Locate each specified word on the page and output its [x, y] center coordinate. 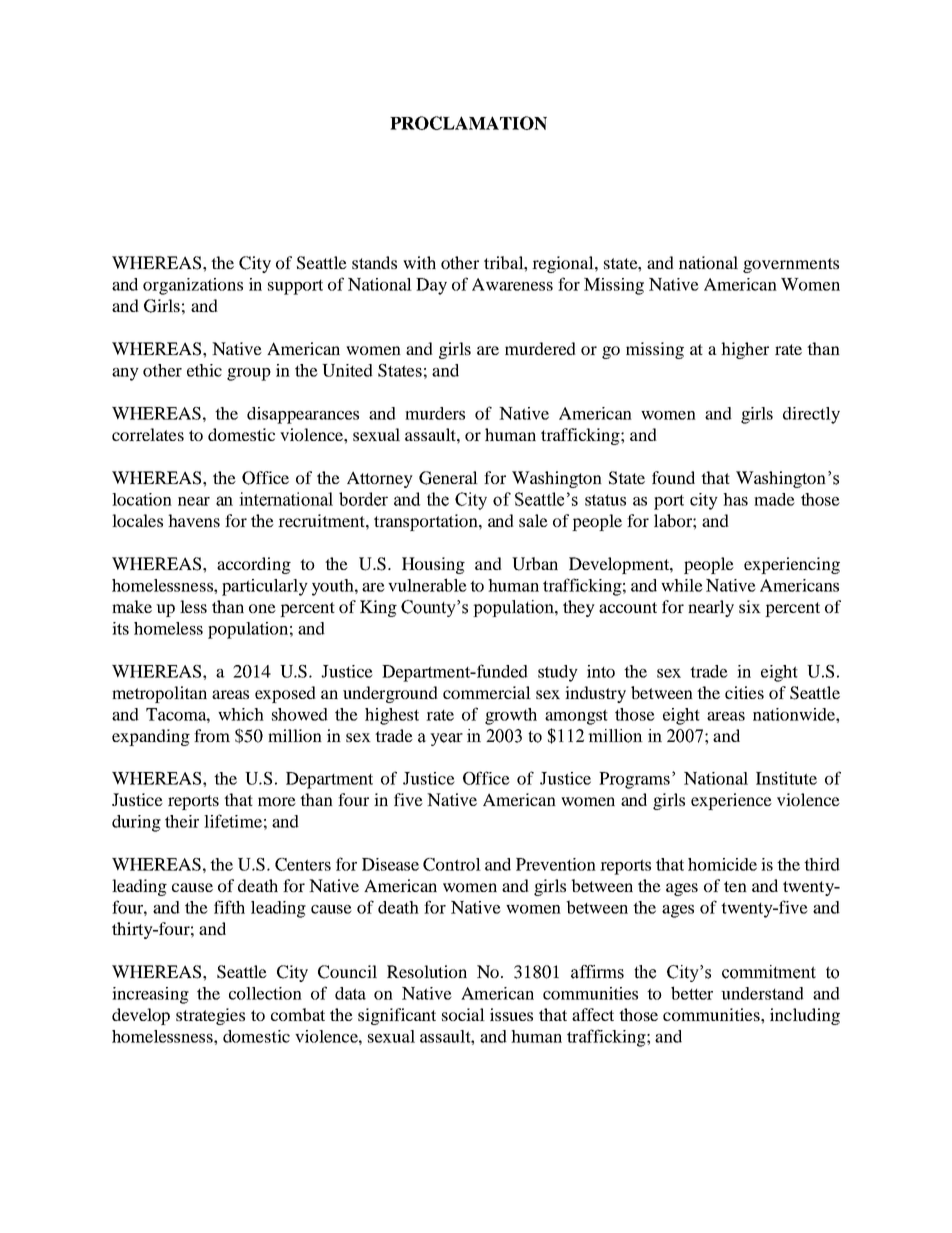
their [182, 821]
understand [762, 993]
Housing [433, 565]
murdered [540, 348]
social [463, 1014]
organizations [193, 286]
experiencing [792, 565]
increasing [150, 995]
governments [791, 265]
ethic [204, 370]
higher [745, 350]
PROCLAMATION [468, 123]
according [254, 565]
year [446, 739]
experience [731, 801]
